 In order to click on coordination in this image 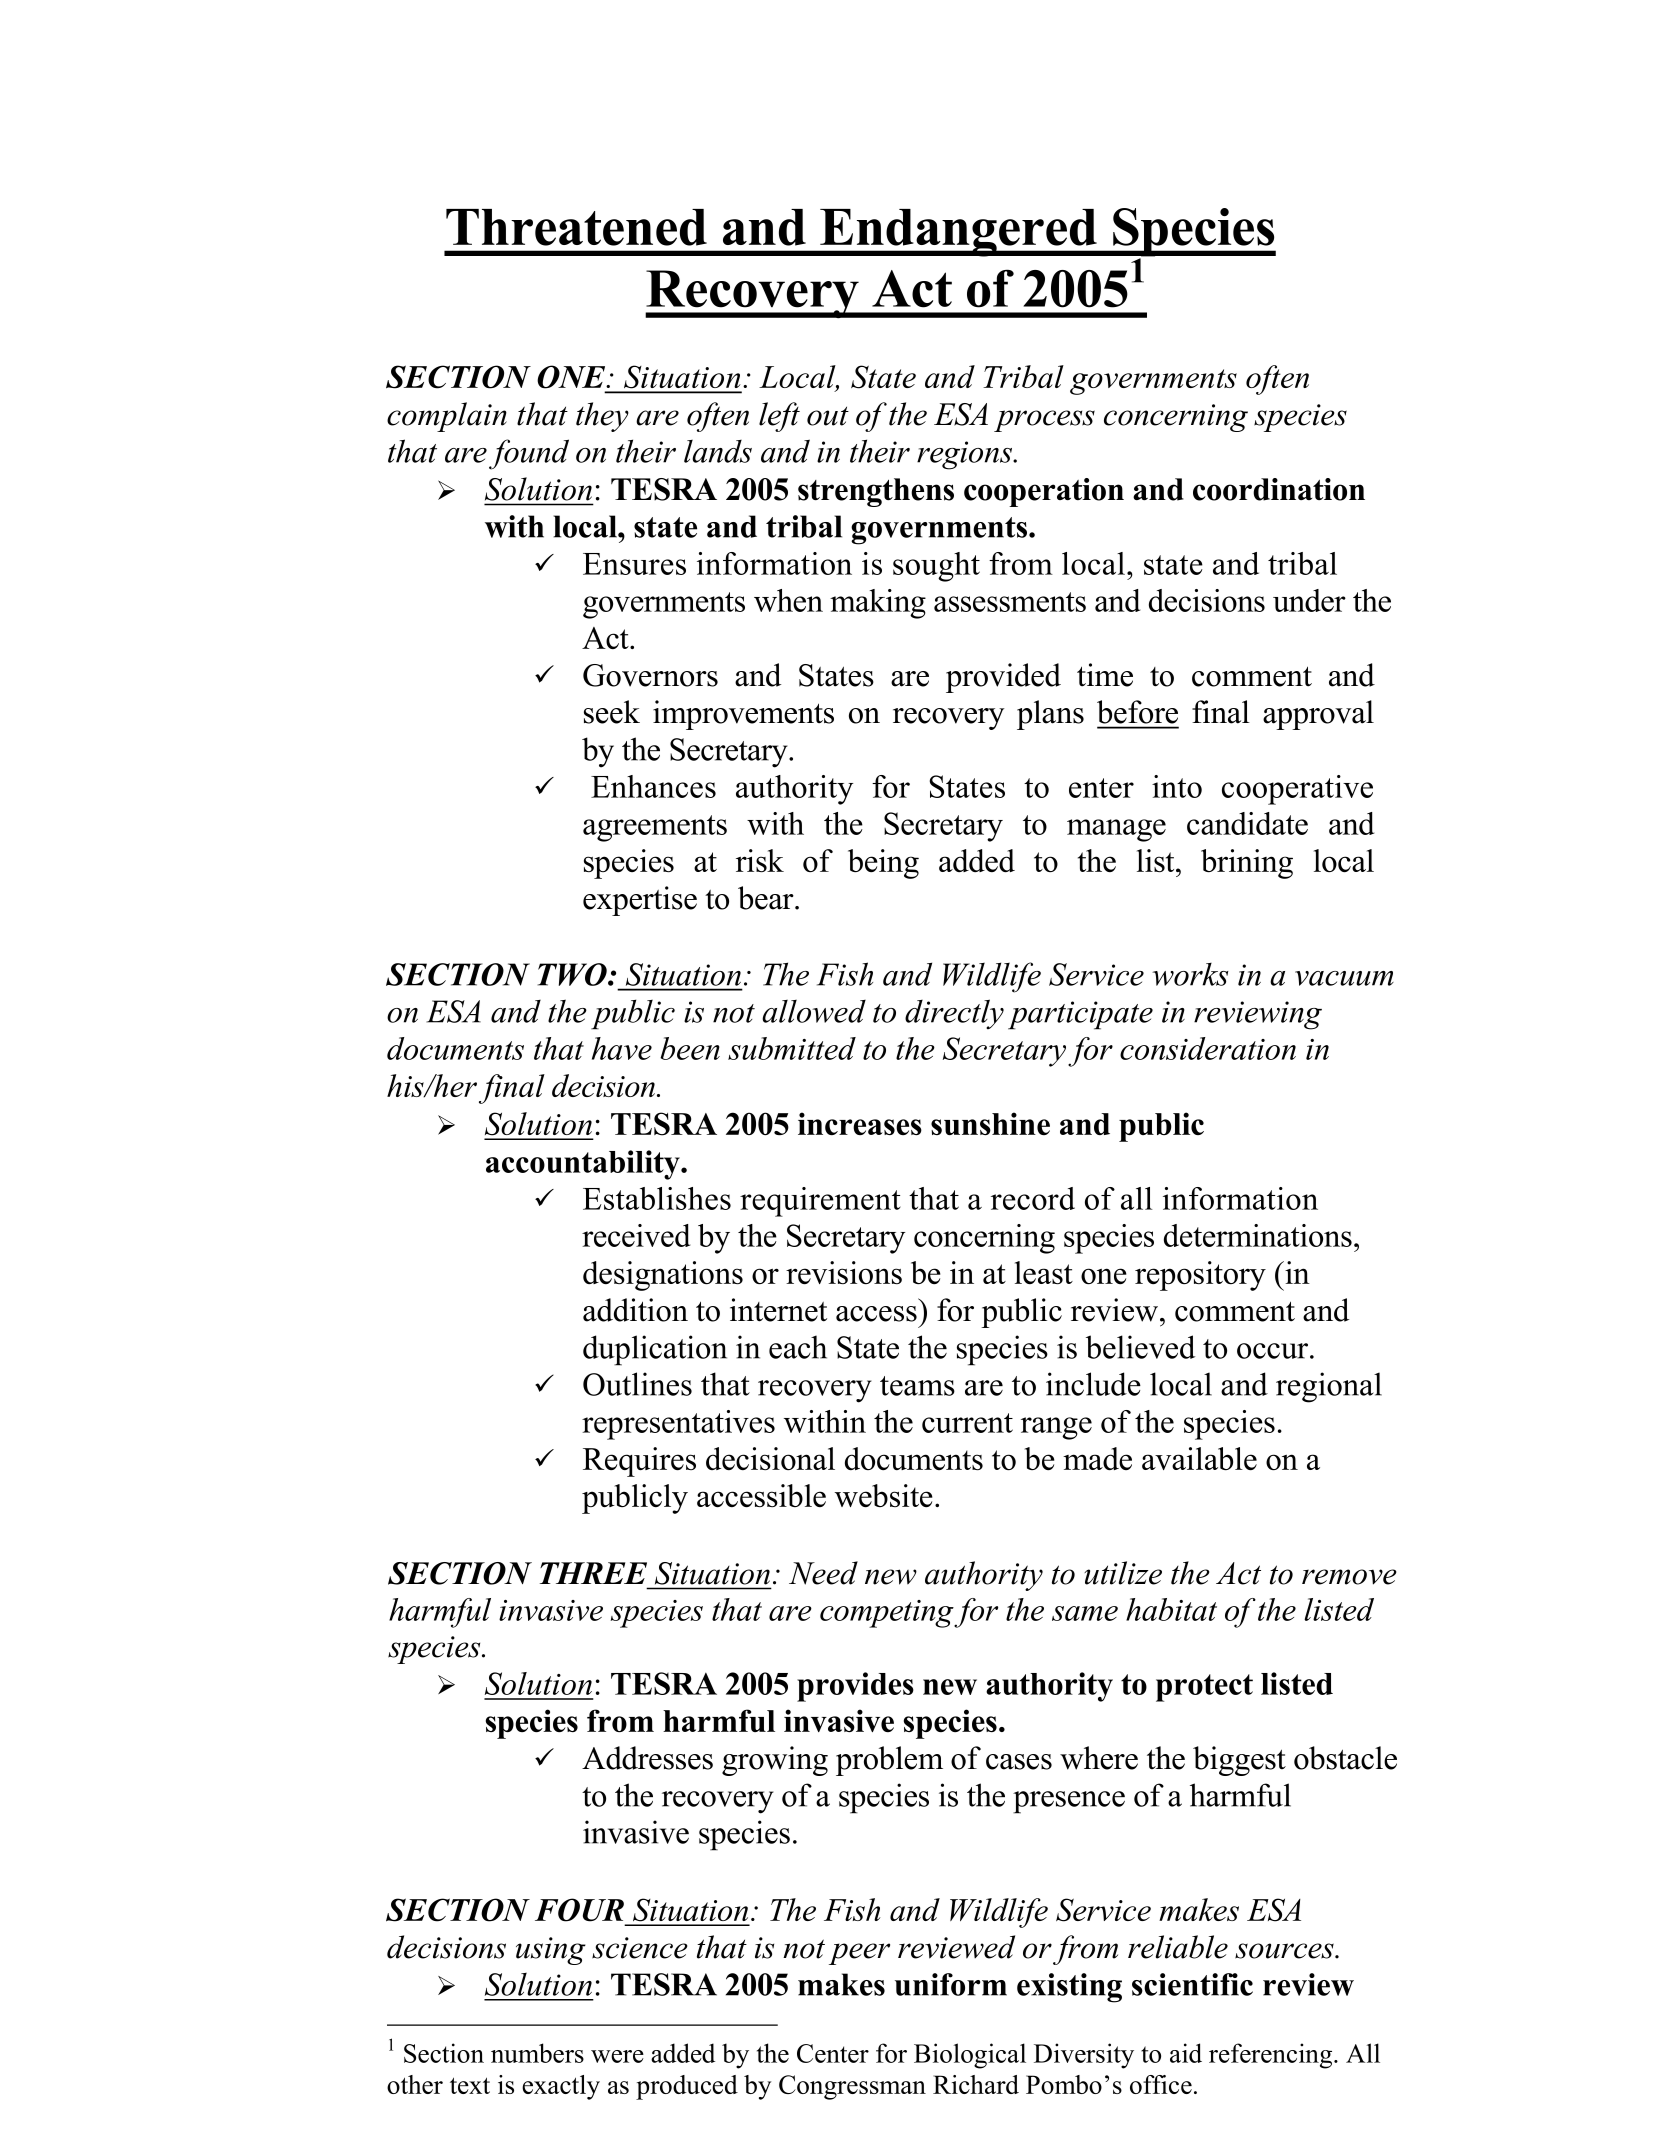, I will do `click(1279, 489)`.
